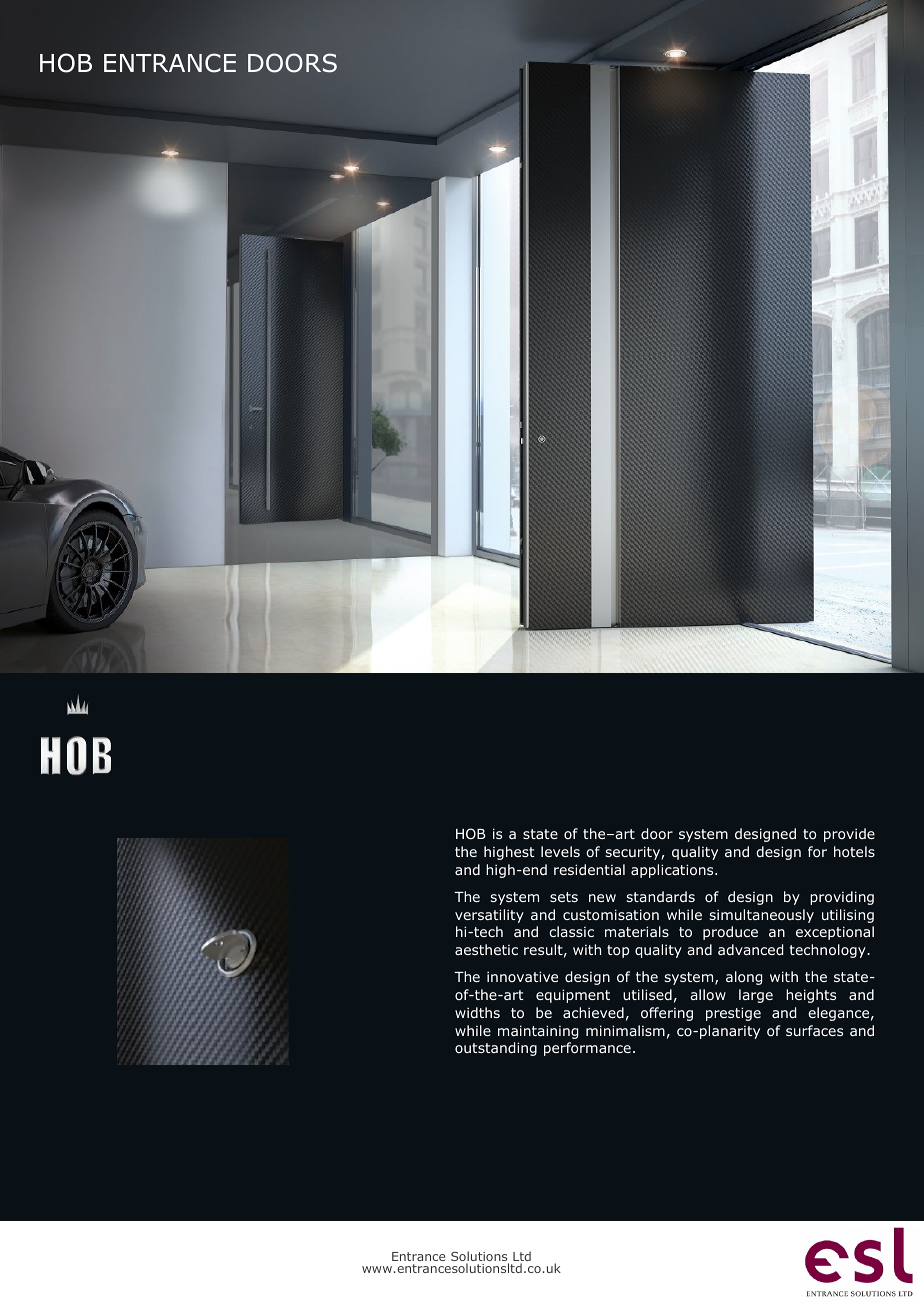  I want to click on levels, so click(560, 851).
